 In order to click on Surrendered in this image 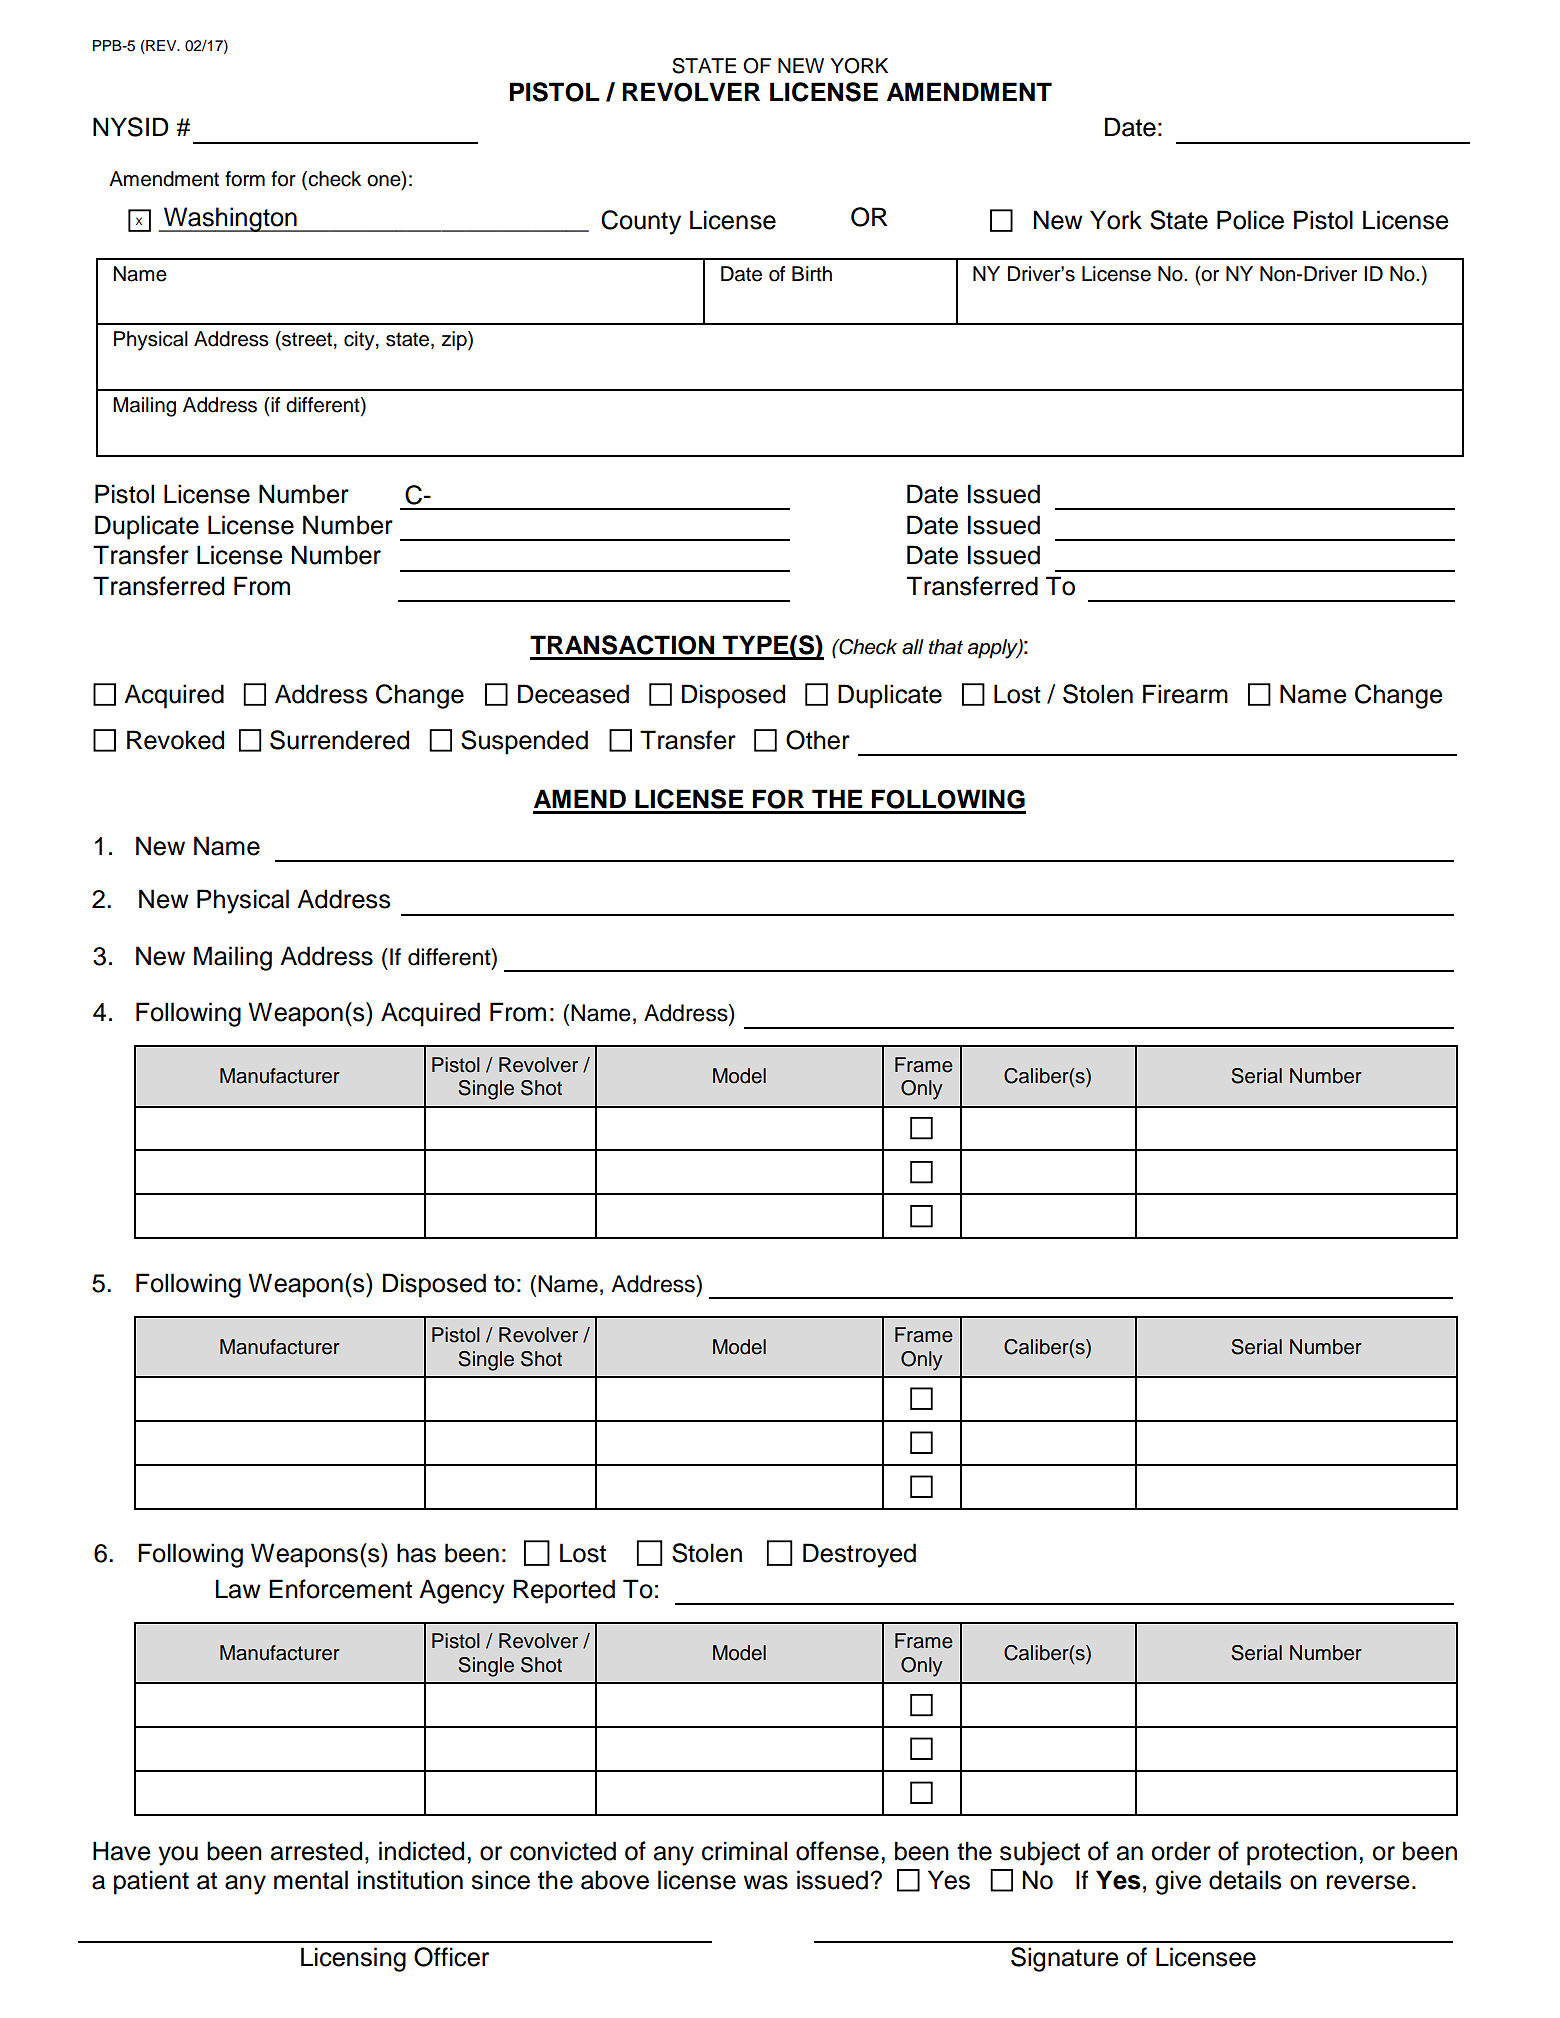, I will do `click(339, 740)`.
